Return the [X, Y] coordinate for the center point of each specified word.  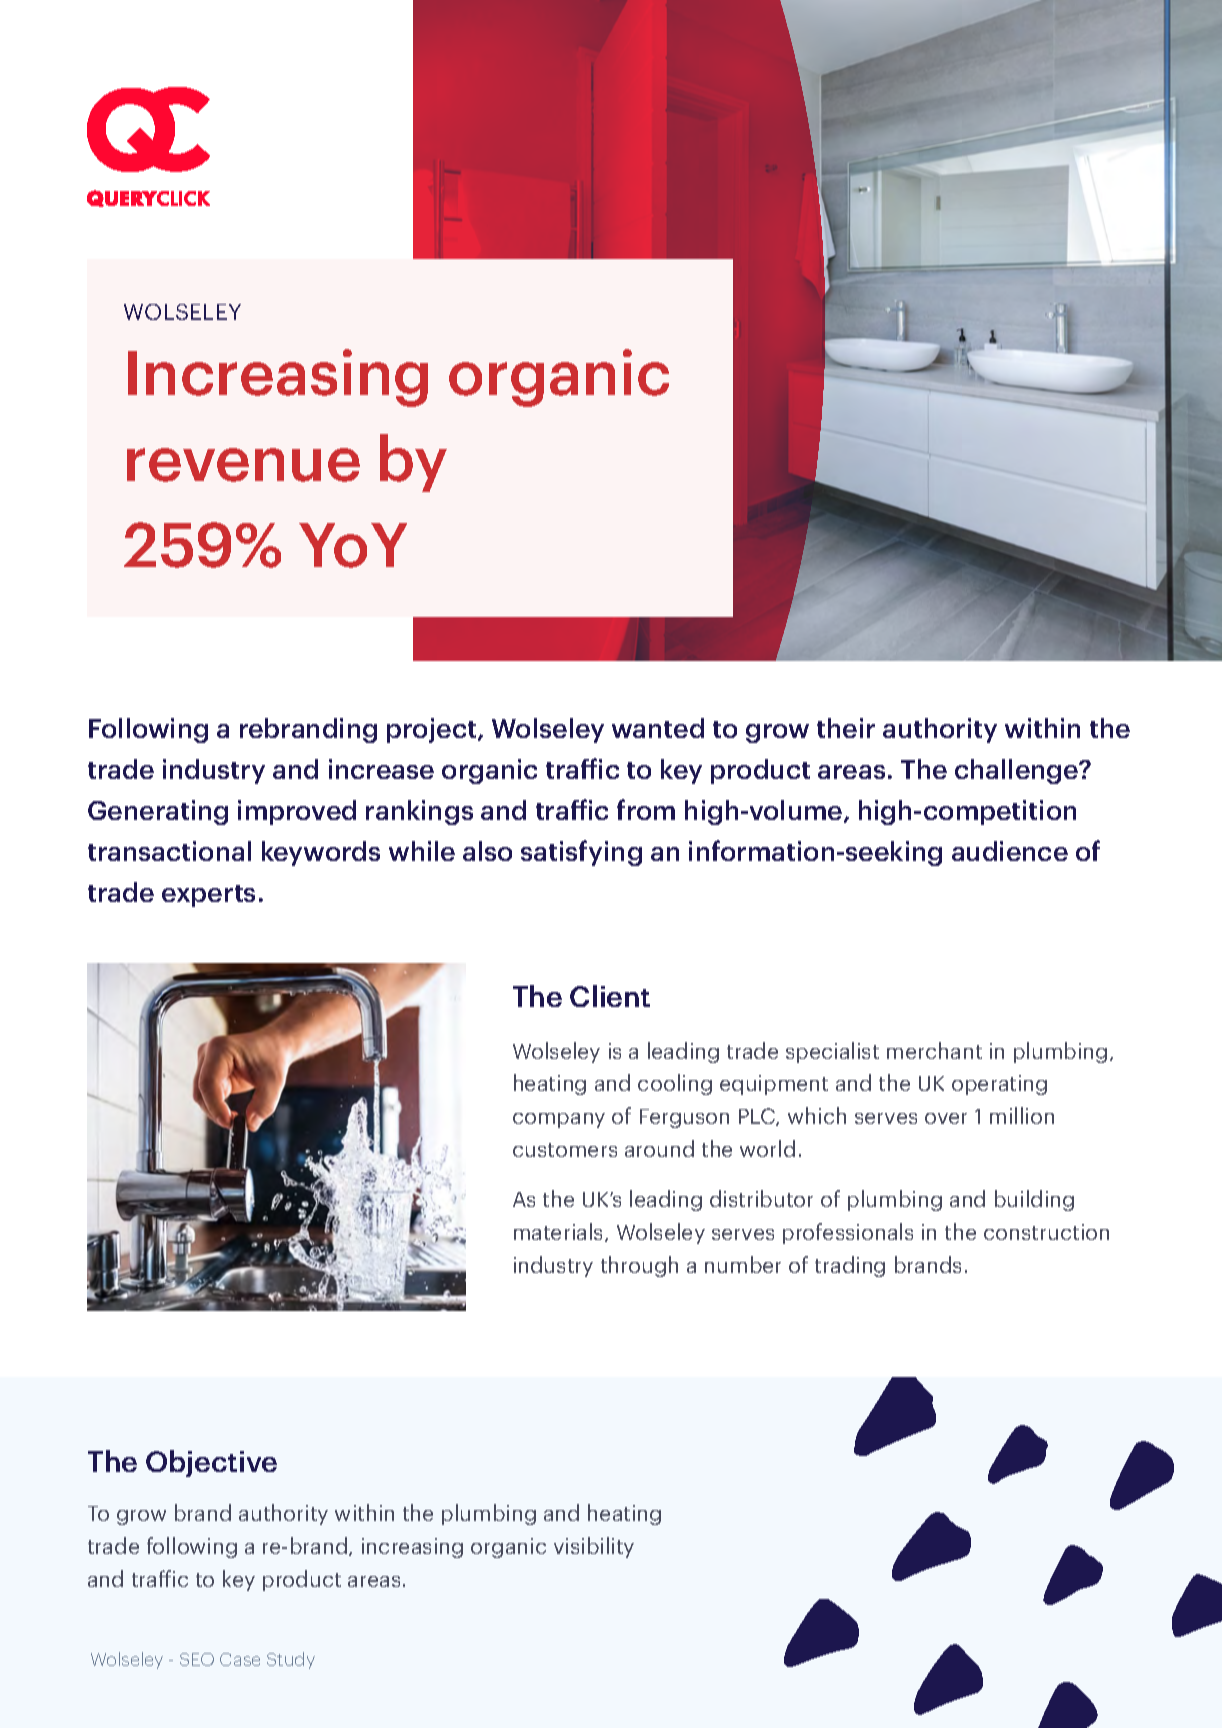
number [743, 1264]
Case [240, 1659]
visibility [594, 1547]
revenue [243, 465]
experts [208, 896]
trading [850, 1266]
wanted [658, 728]
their [846, 728]
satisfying [581, 853]
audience [1010, 851]
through [639, 1266]
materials [560, 1232]
